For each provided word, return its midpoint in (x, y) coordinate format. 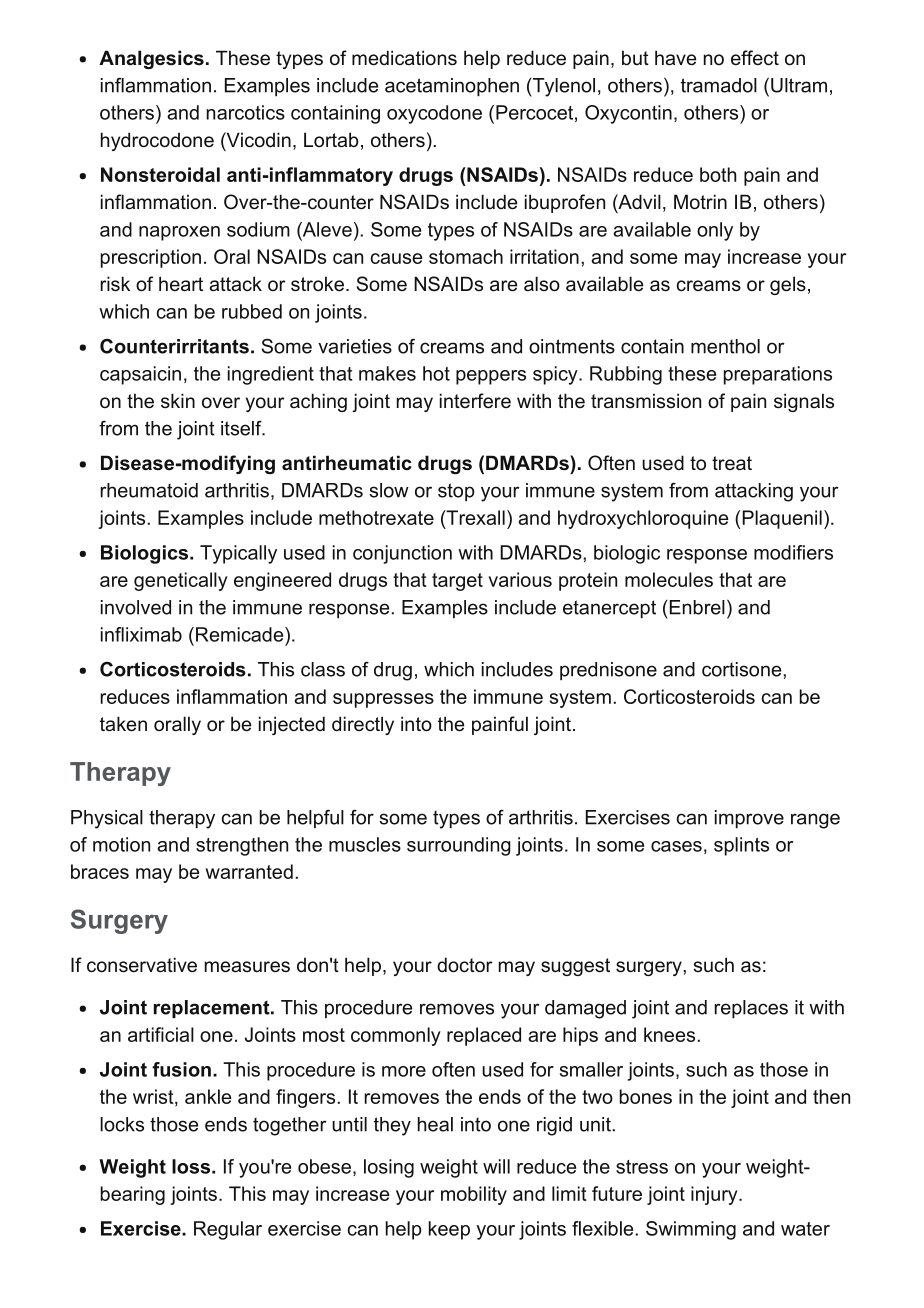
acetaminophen (452, 87)
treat (732, 463)
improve (749, 819)
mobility (474, 1195)
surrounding (459, 846)
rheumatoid (149, 490)
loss (192, 1166)
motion (121, 844)
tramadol (719, 85)
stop (456, 492)
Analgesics (151, 59)
